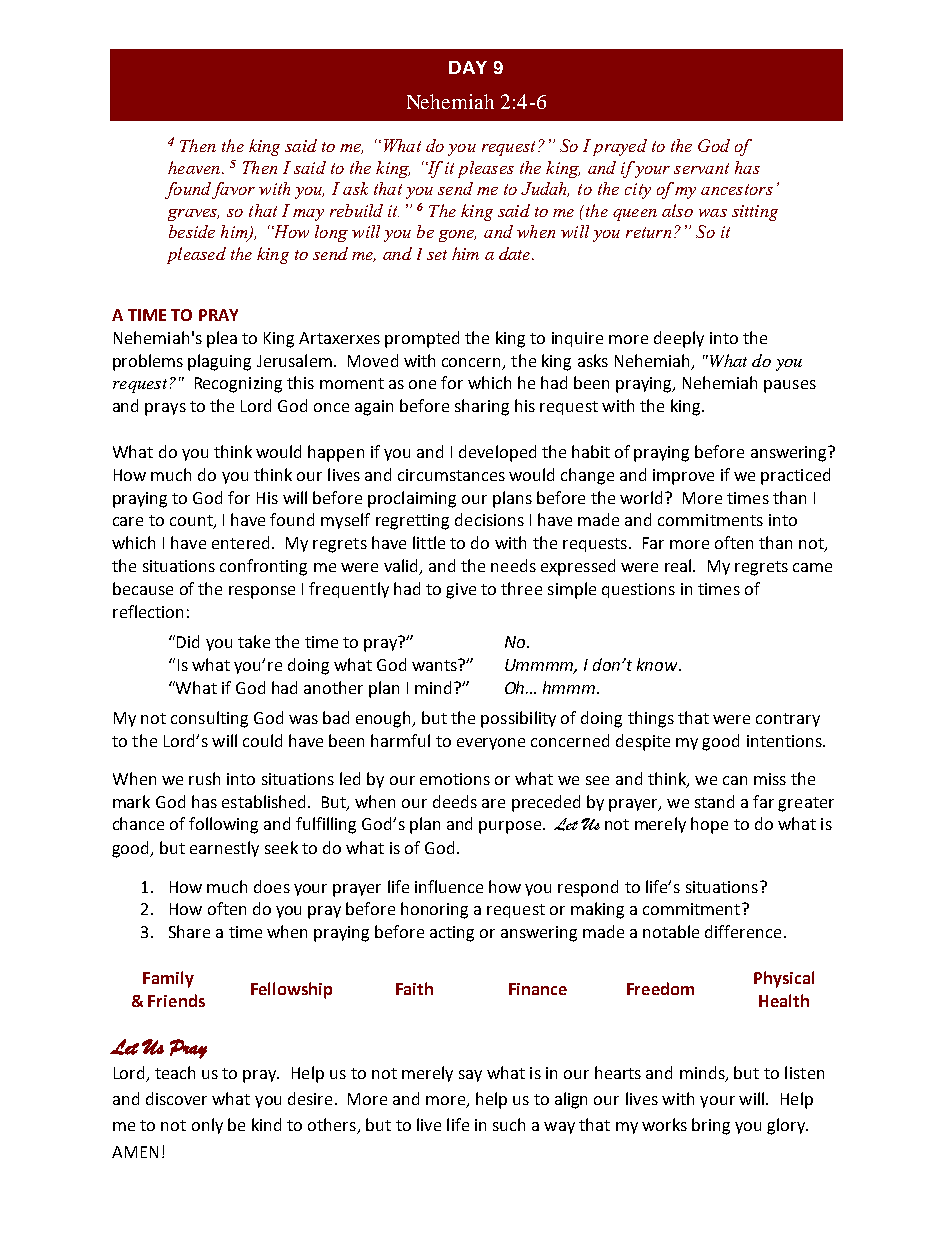 The image size is (952, 1233). I want to click on bring, so click(711, 1126).
